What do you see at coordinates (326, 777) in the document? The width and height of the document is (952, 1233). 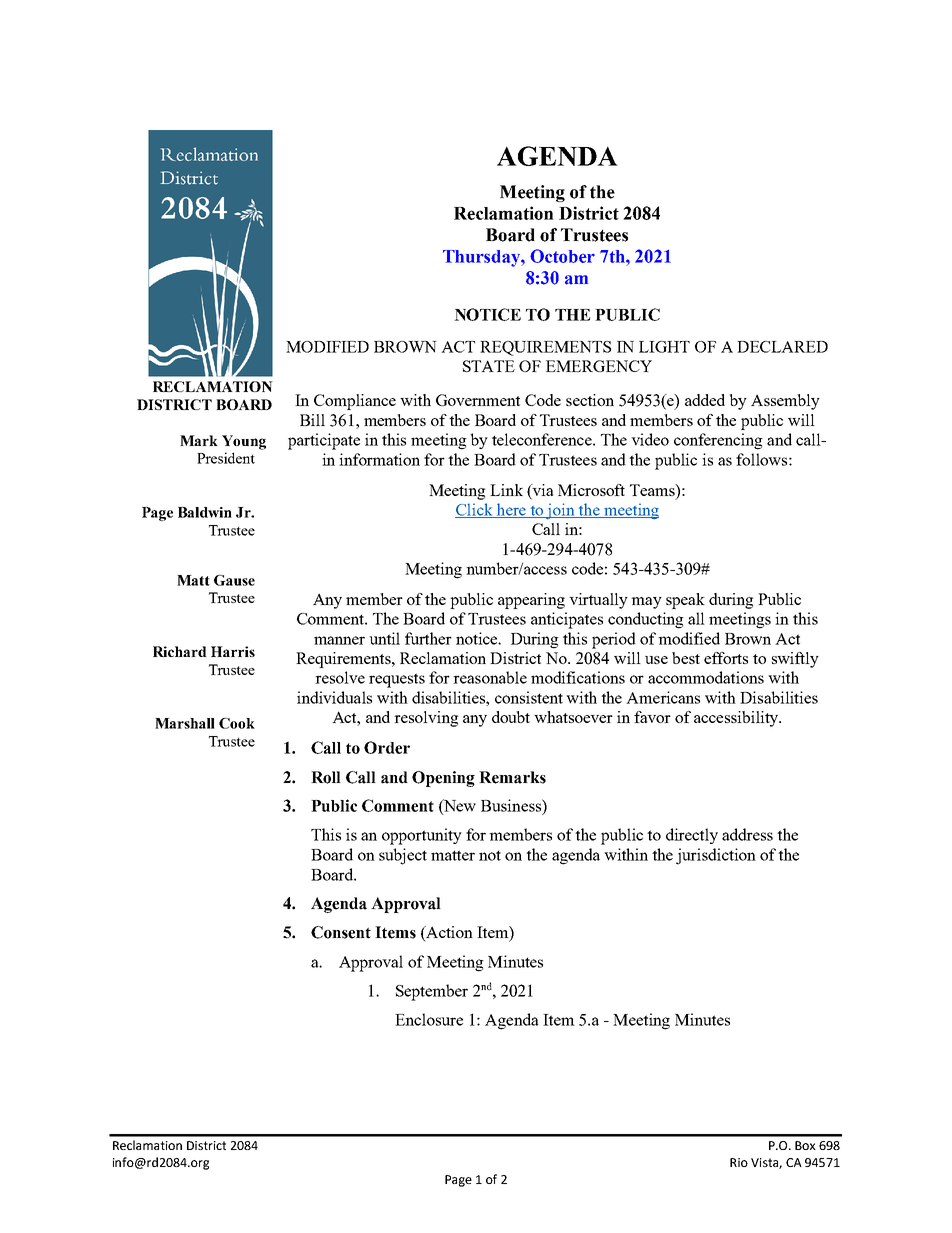 I see `Roll` at bounding box center [326, 777].
